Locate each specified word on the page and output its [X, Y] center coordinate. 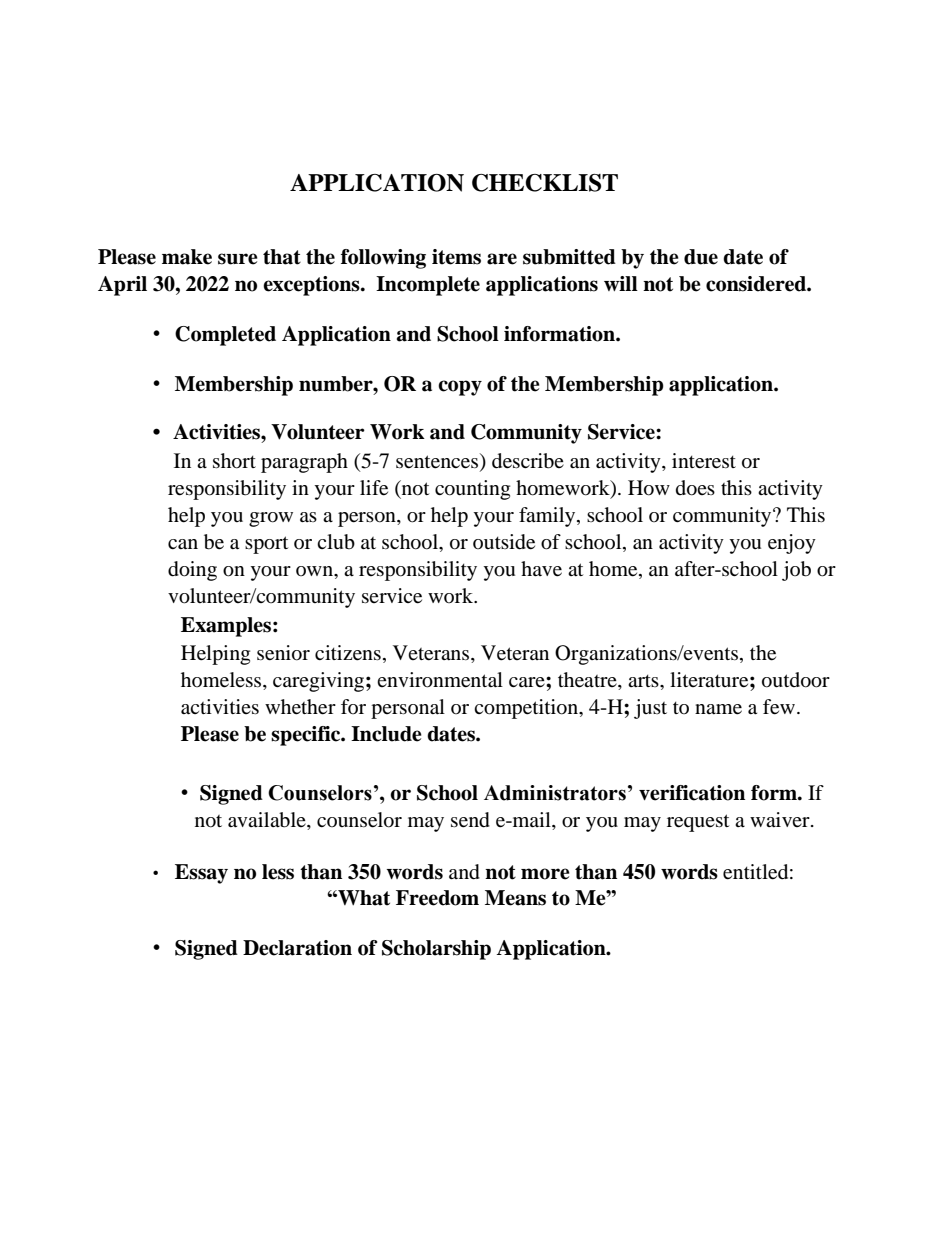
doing [192, 571]
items [456, 257]
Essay [201, 874]
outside [504, 542]
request [698, 823]
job [796, 571]
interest [704, 461]
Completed [225, 336]
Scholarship [436, 950]
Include [386, 734]
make [187, 257]
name [718, 709]
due [701, 257]
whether [300, 707]
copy [460, 388]
